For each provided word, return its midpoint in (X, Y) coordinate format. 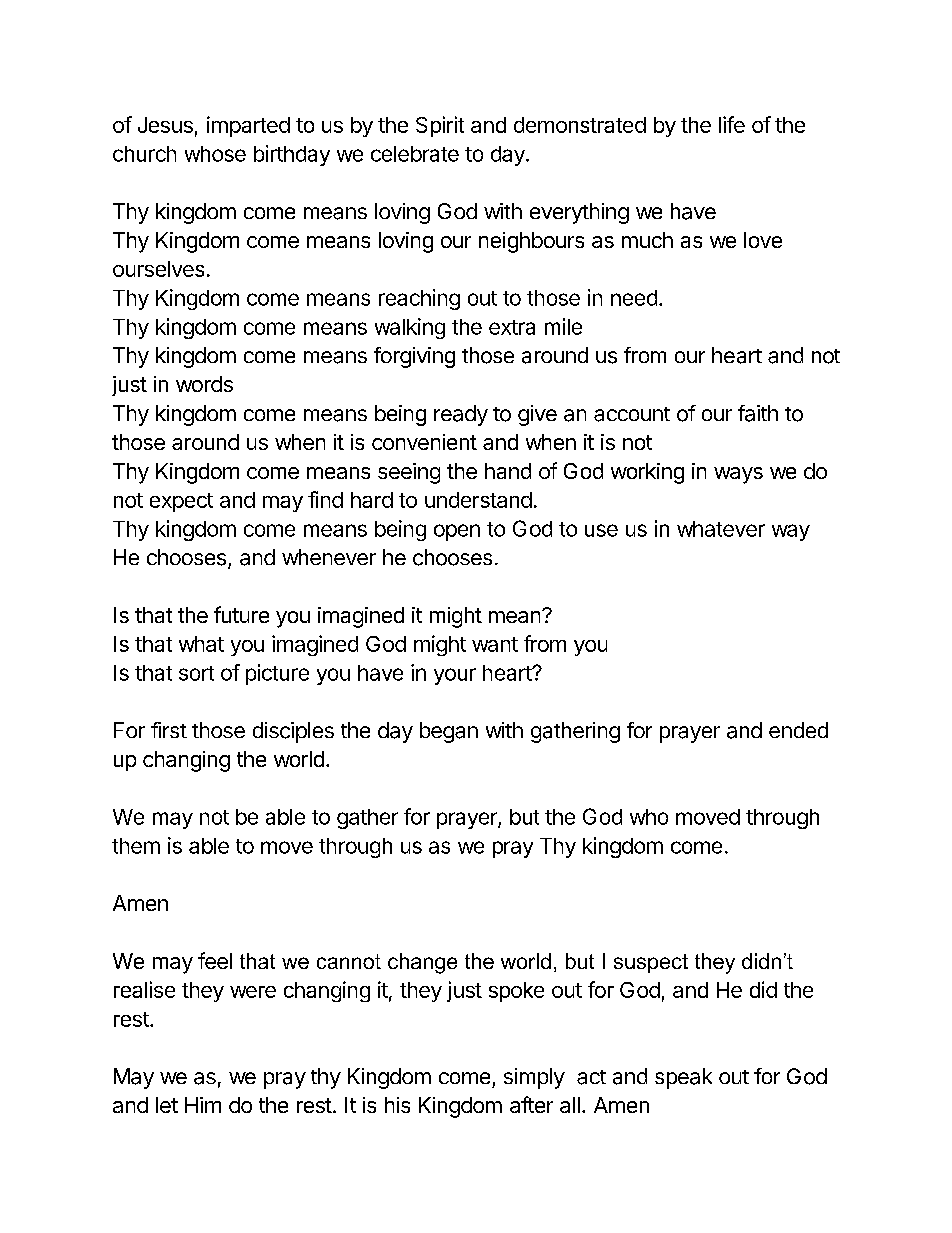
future (241, 614)
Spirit (440, 126)
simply (534, 1078)
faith (758, 413)
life (732, 124)
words (204, 384)
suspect (651, 963)
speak (683, 1078)
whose (215, 154)
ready (461, 415)
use (601, 530)
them (136, 846)
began (449, 732)
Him (203, 1105)
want (495, 644)
